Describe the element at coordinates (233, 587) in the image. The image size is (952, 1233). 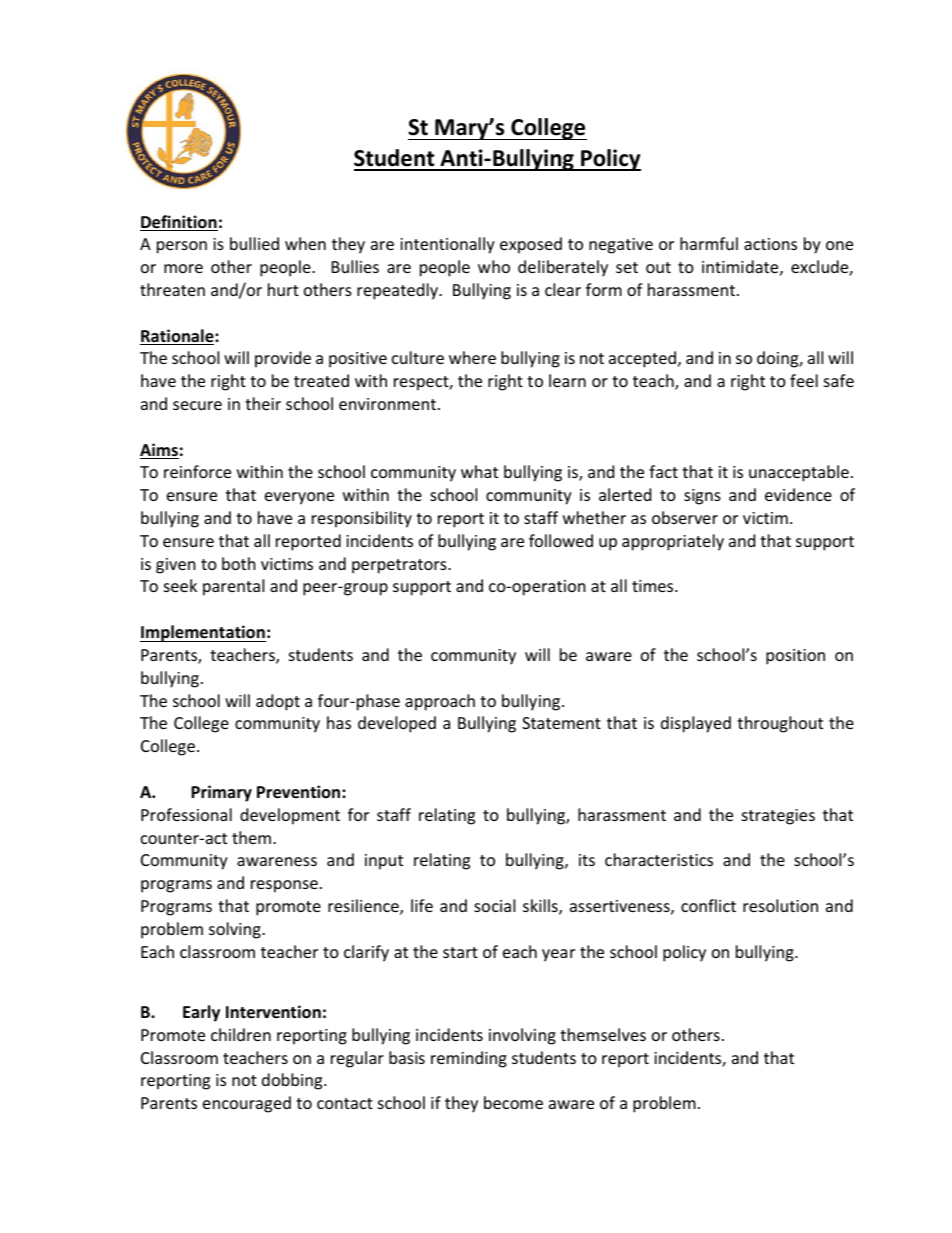
I see `parental` at that location.
